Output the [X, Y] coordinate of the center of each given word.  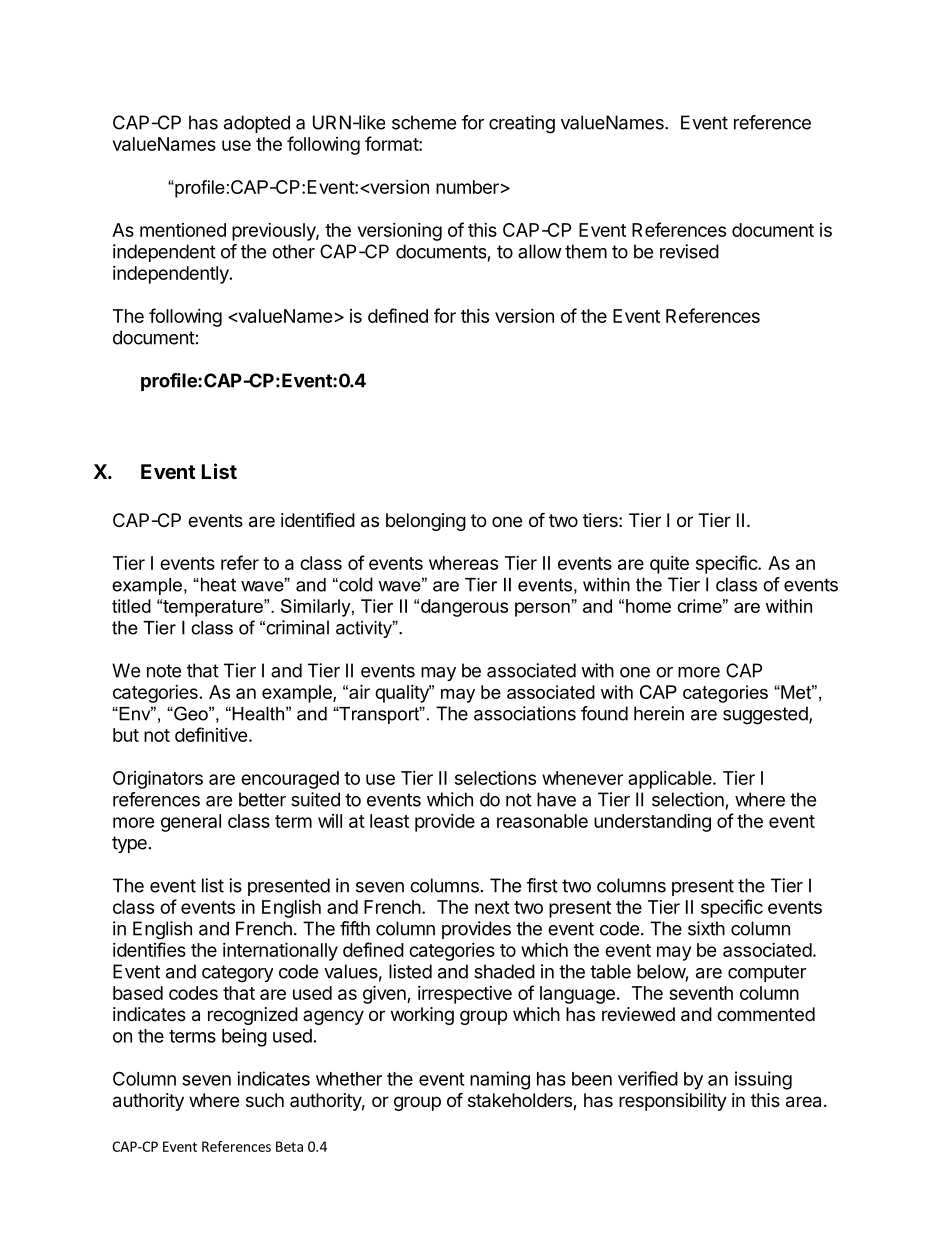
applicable [671, 780]
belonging [426, 522]
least [389, 821]
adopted [257, 124]
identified [318, 519]
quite [669, 565]
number [467, 187]
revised [689, 251]
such [265, 1100]
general [191, 823]
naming [500, 1080]
